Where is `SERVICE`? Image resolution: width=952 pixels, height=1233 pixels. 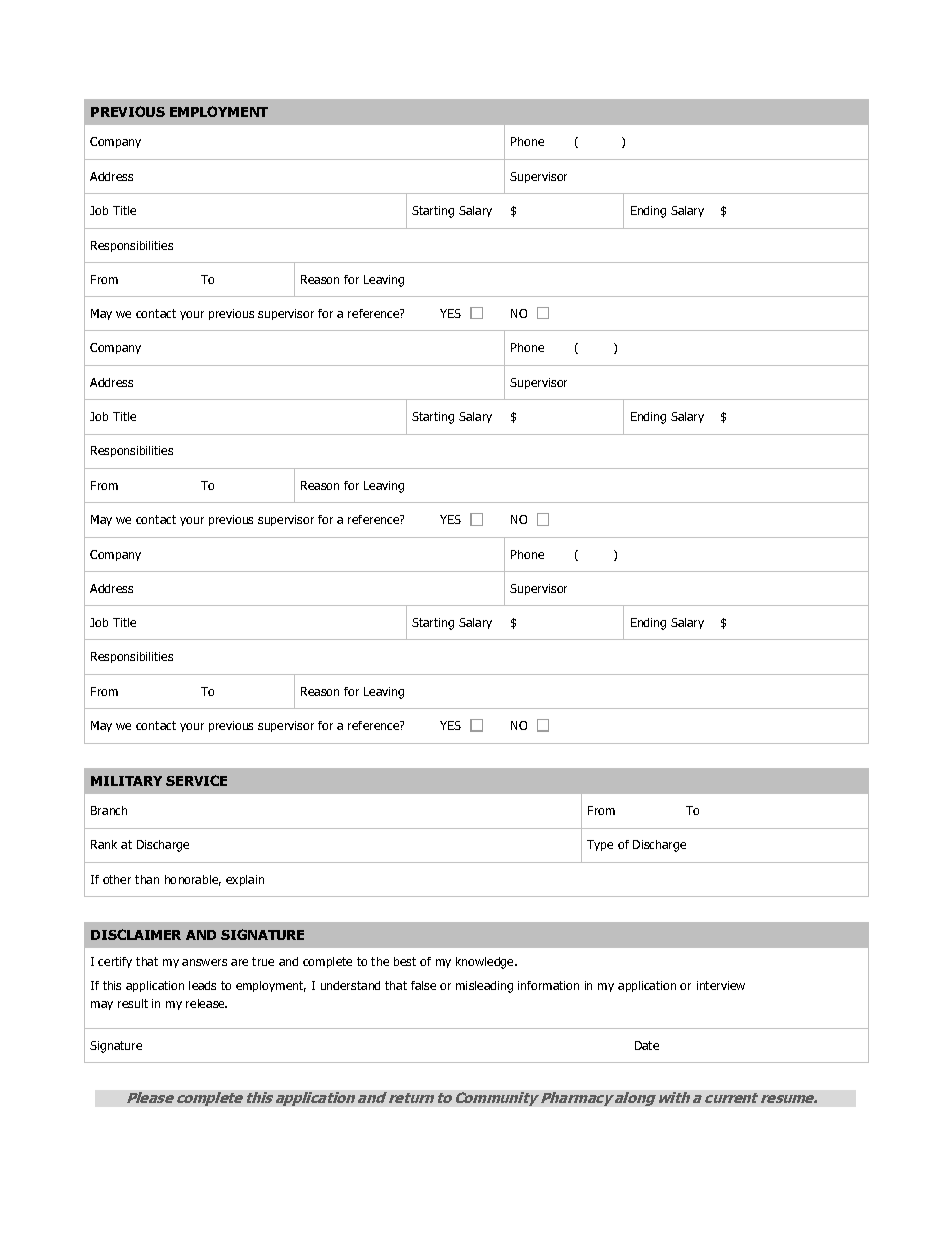 SERVICE is located at coordinates (196, 780).
